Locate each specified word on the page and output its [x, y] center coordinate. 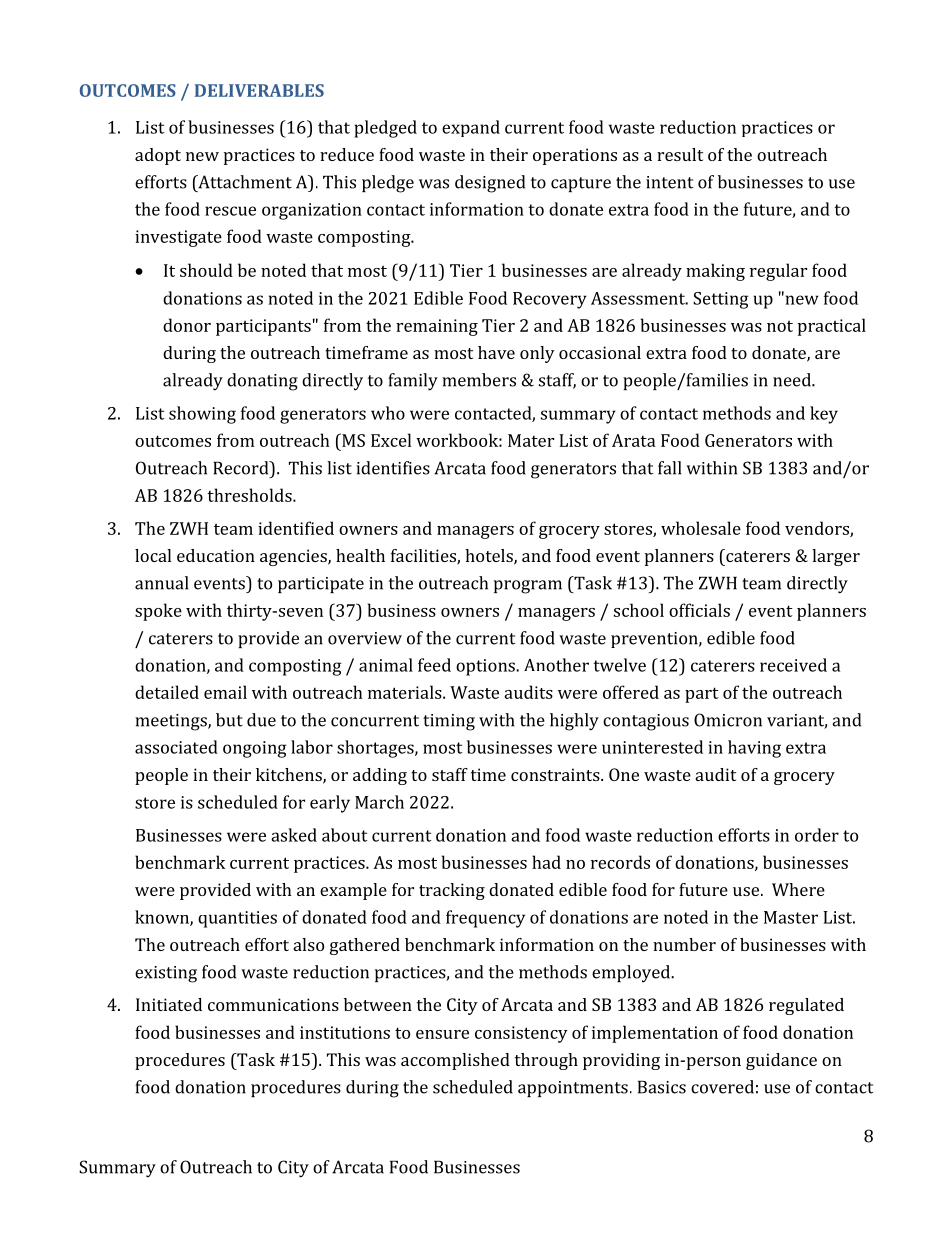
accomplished [455, 1061]
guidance [781, 1061]
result [680, 154]
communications [273, 1004]
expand [471, 128]
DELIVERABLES [259, 90]
